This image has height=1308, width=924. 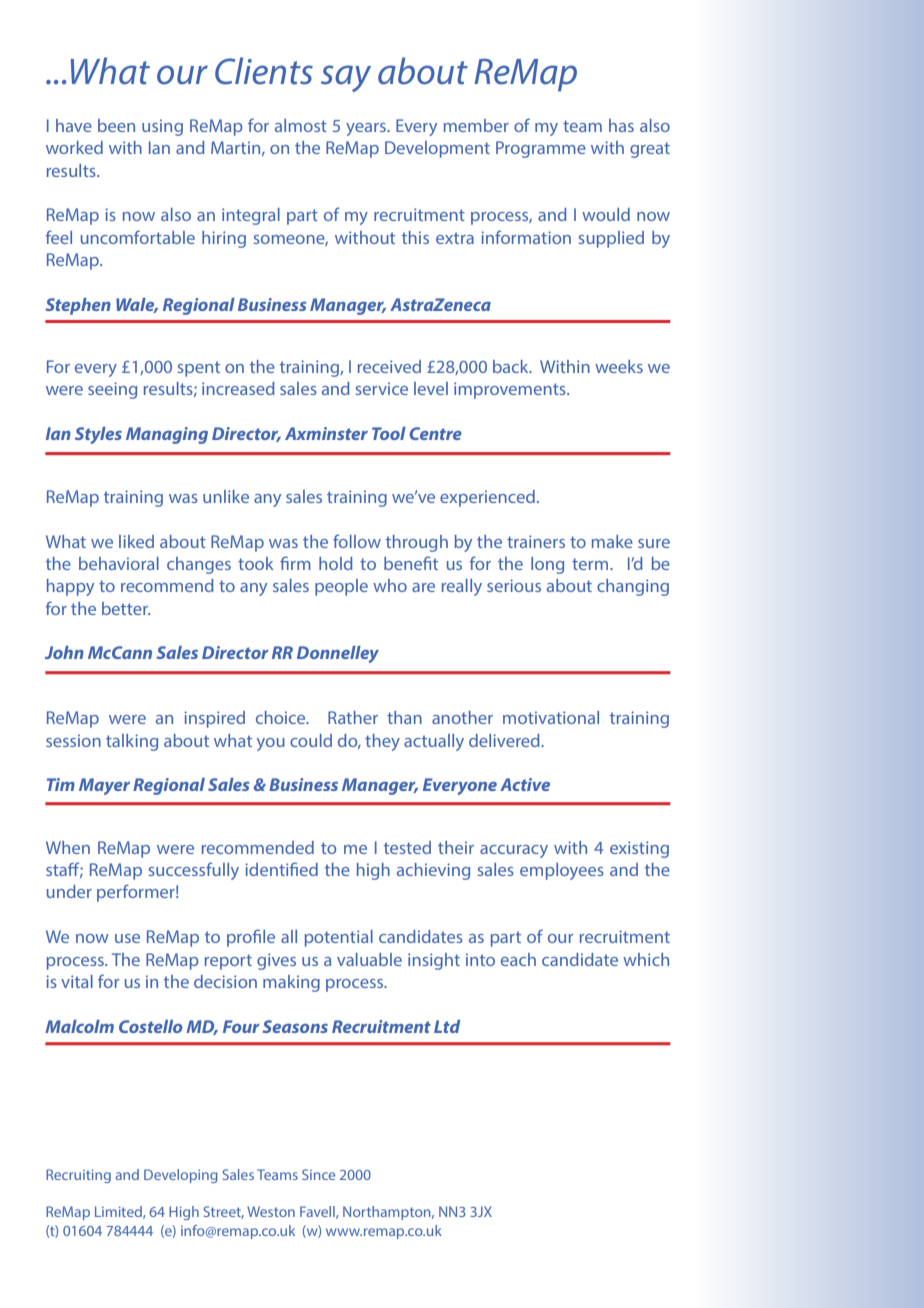 What do you see at coordinates (633, 587) in the image?
I see `changing` at bounding box center [633, 587].
